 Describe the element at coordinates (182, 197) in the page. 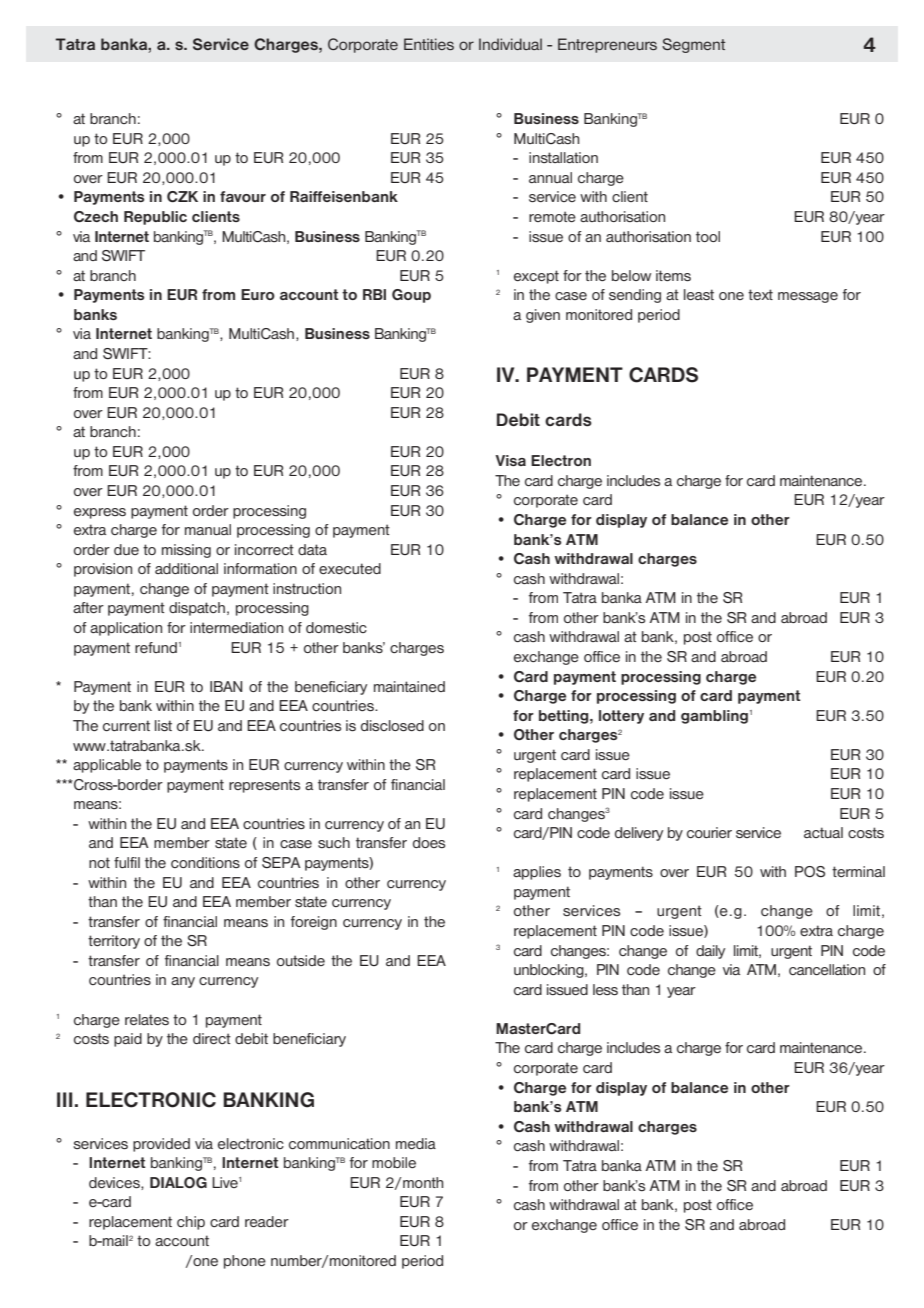

I see `CZK` at that location.
